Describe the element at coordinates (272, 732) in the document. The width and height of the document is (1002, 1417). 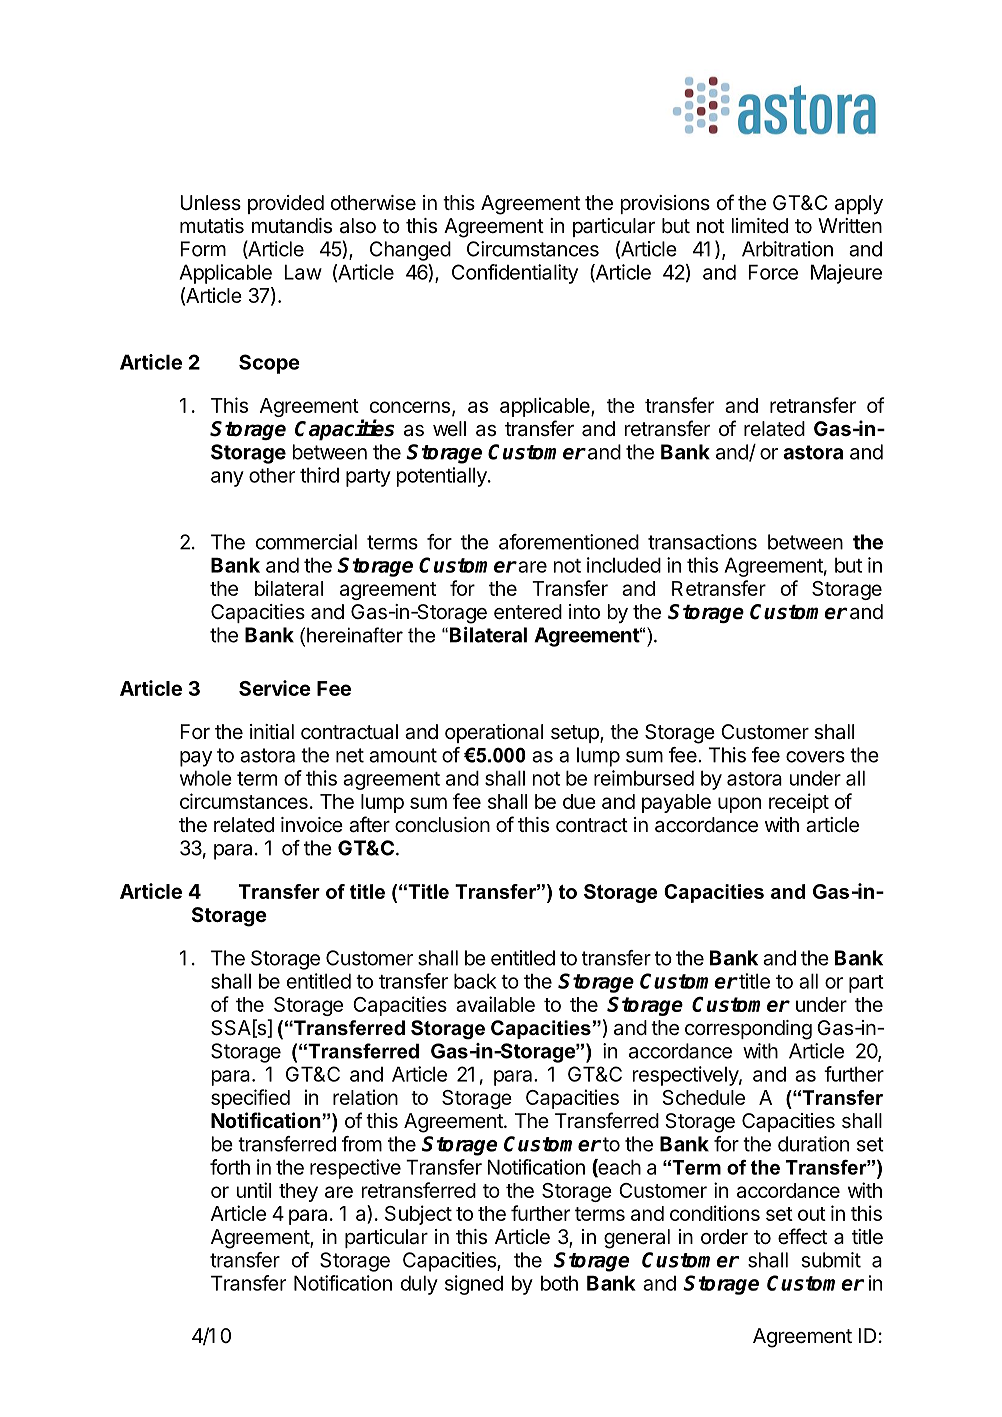
I see `initial` at that location.
